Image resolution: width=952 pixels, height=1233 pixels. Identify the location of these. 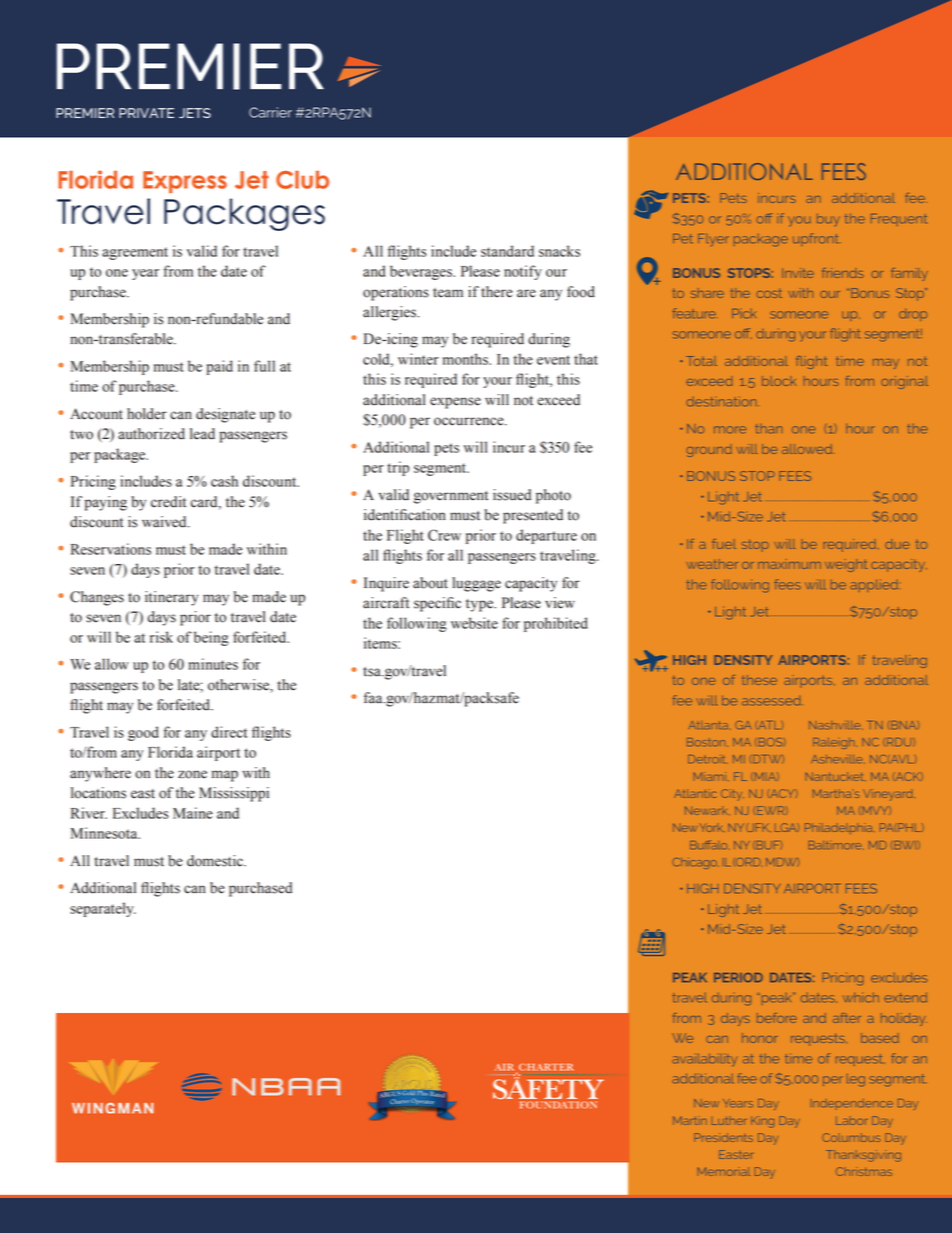
(759, 680).
